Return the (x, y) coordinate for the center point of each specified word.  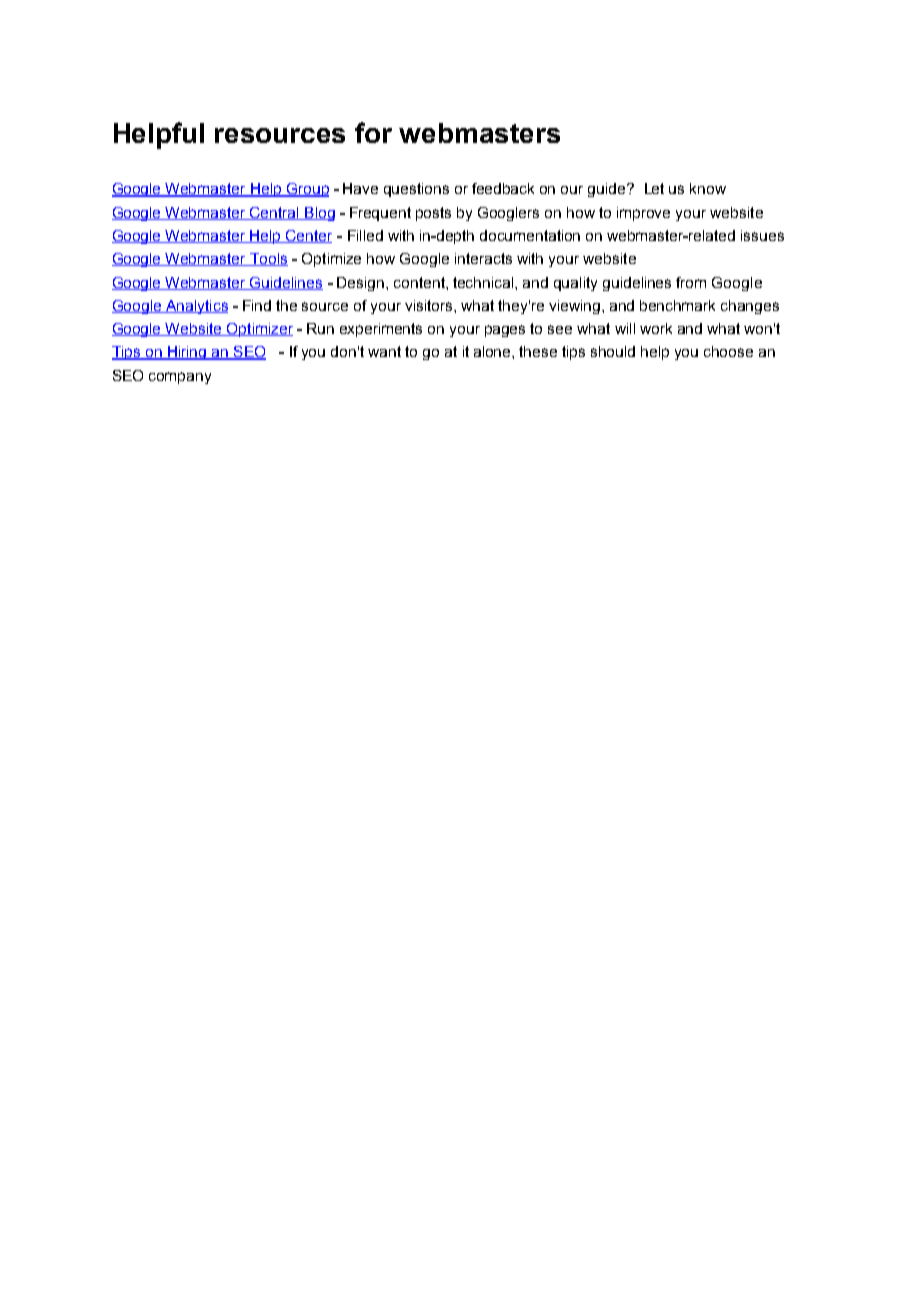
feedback (503, 188)
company (180, 378)
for (373, 132)
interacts (483, 258)
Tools (268, 259)
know (708, 188)
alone (493, 351)
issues (762, 235)
